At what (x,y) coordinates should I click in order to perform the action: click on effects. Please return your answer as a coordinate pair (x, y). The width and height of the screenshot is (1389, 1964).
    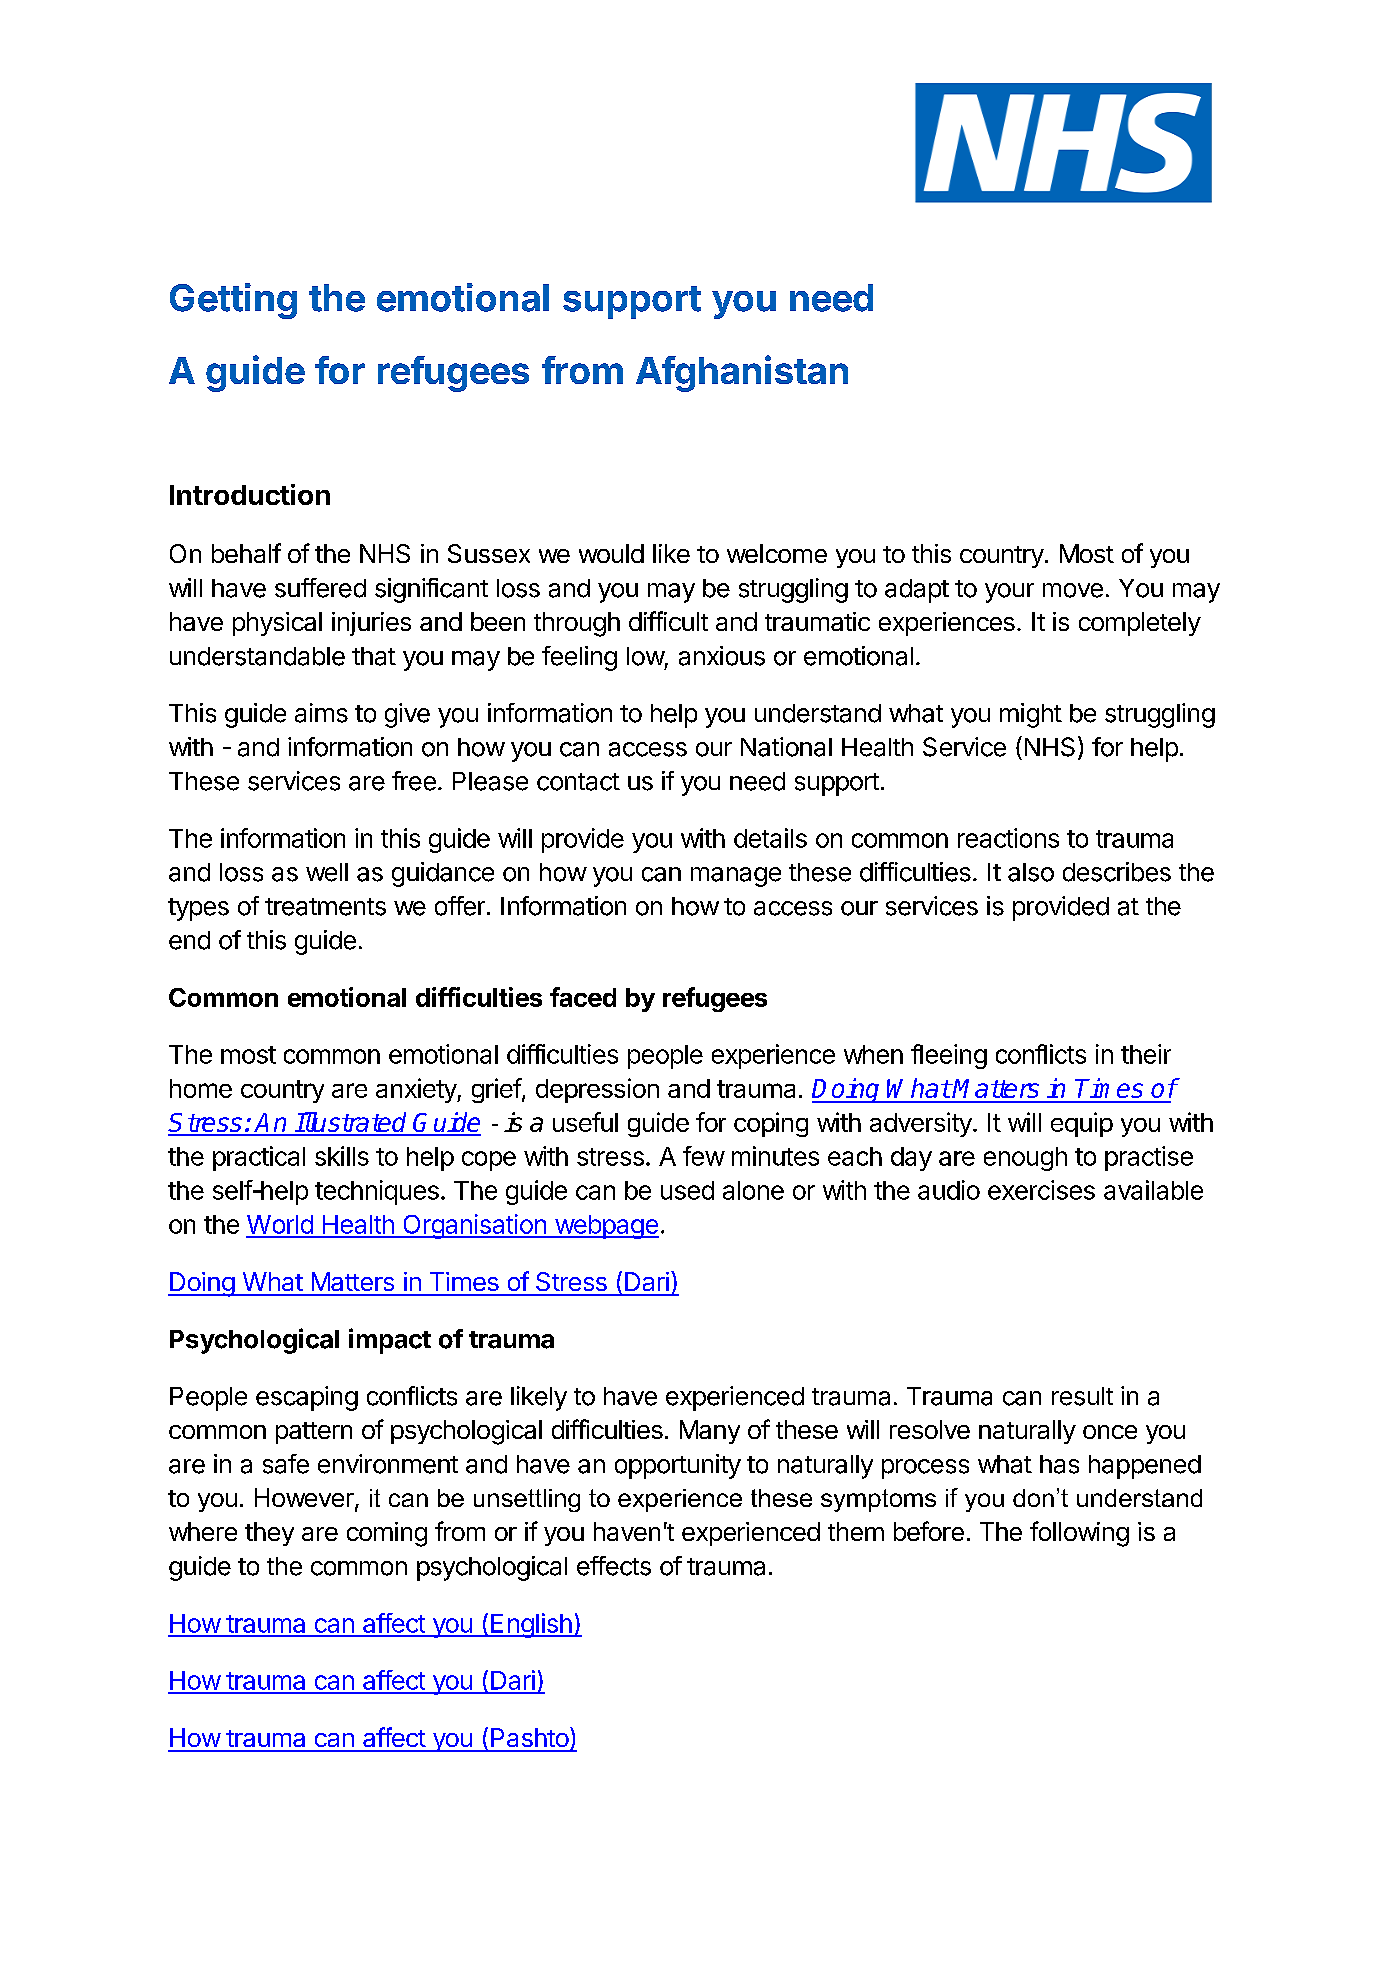
    Looking at the image, I should click on (614, 1566).
